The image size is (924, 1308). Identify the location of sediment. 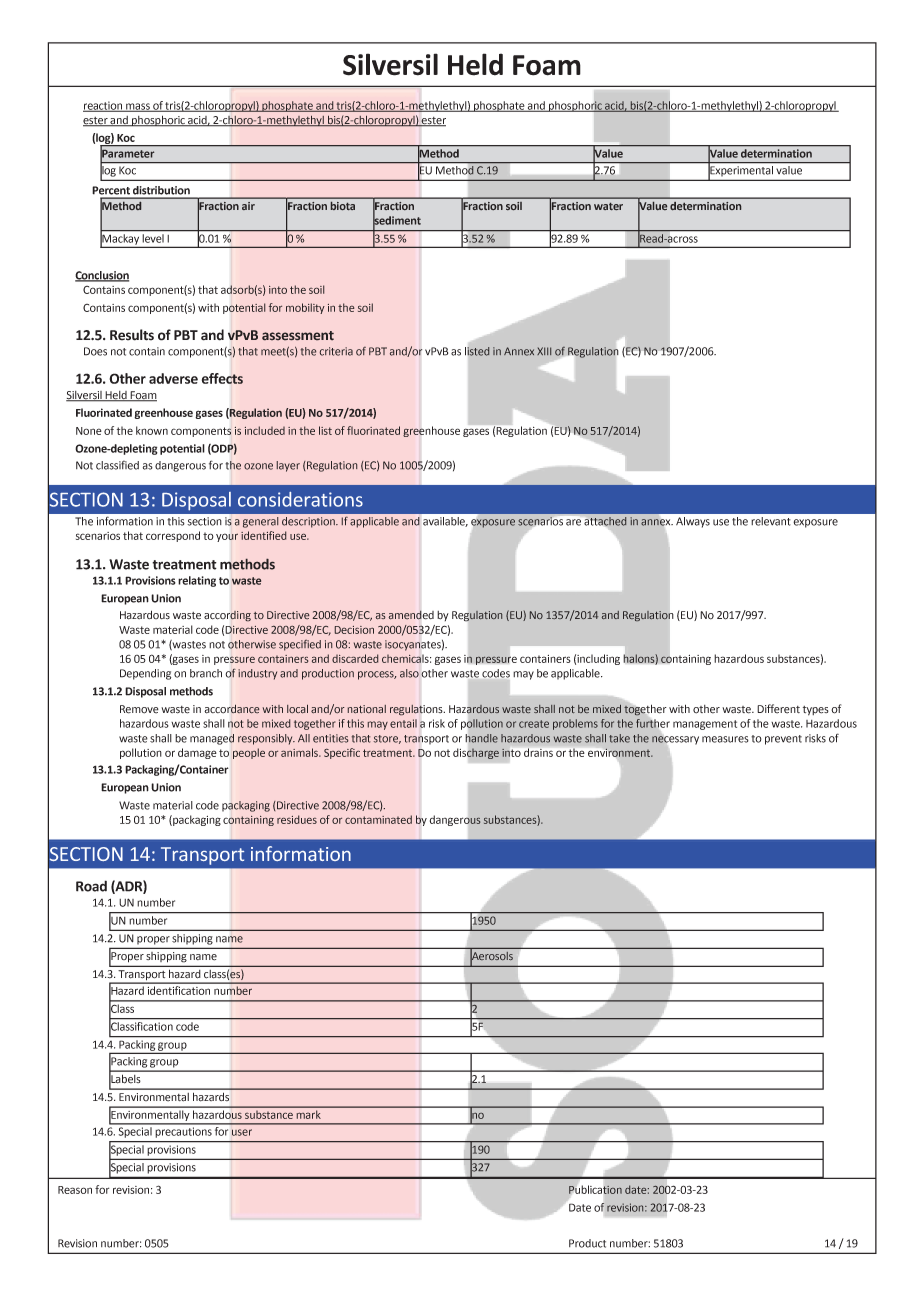
(397, 220).
